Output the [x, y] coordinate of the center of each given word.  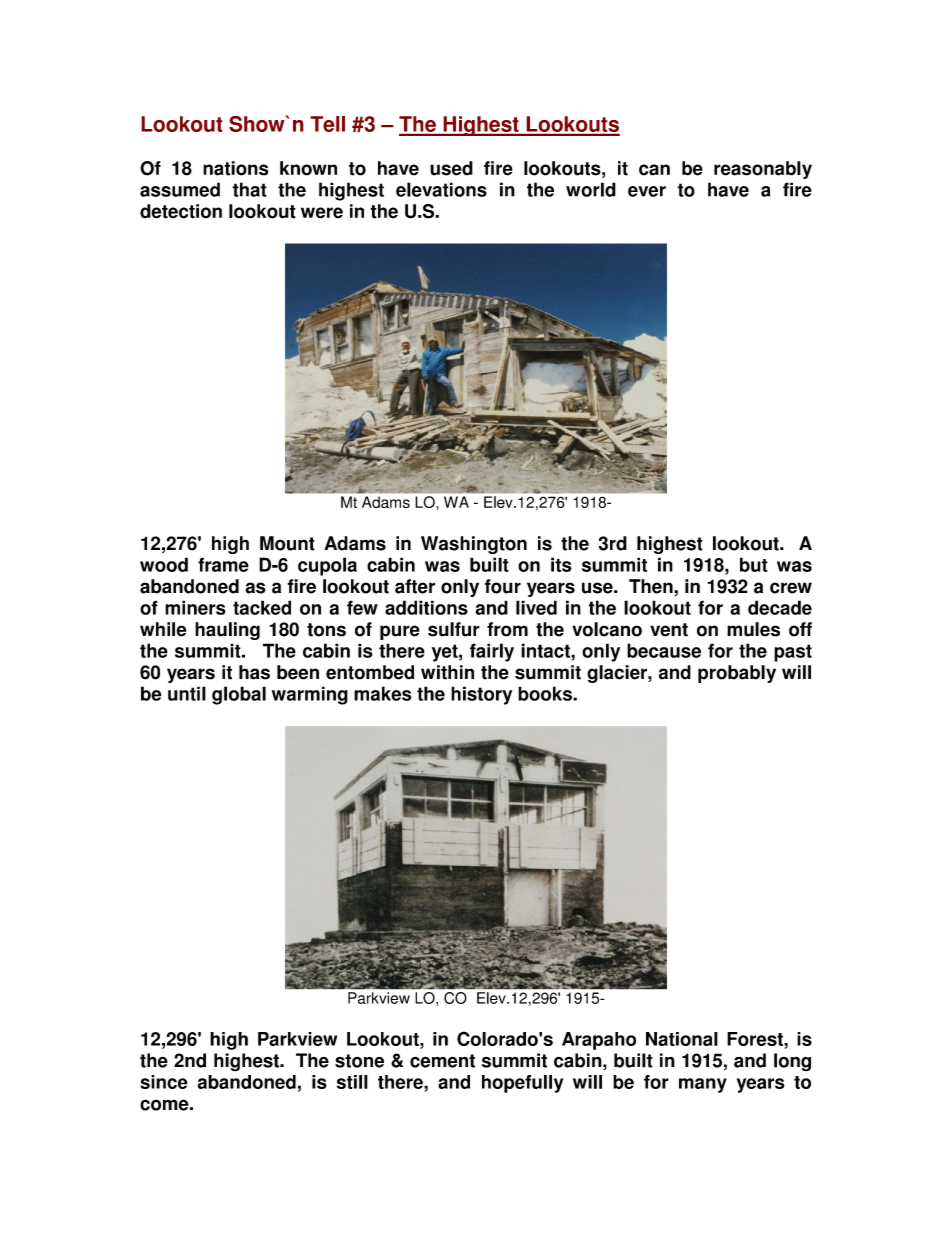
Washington [474, 545]
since [164, 1082]
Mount [287, 543]
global [239, 695]
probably [737, 674]
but [754, 564]
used [451, 168]
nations [235, 168]
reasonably [763, 170]
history [481, 695]
